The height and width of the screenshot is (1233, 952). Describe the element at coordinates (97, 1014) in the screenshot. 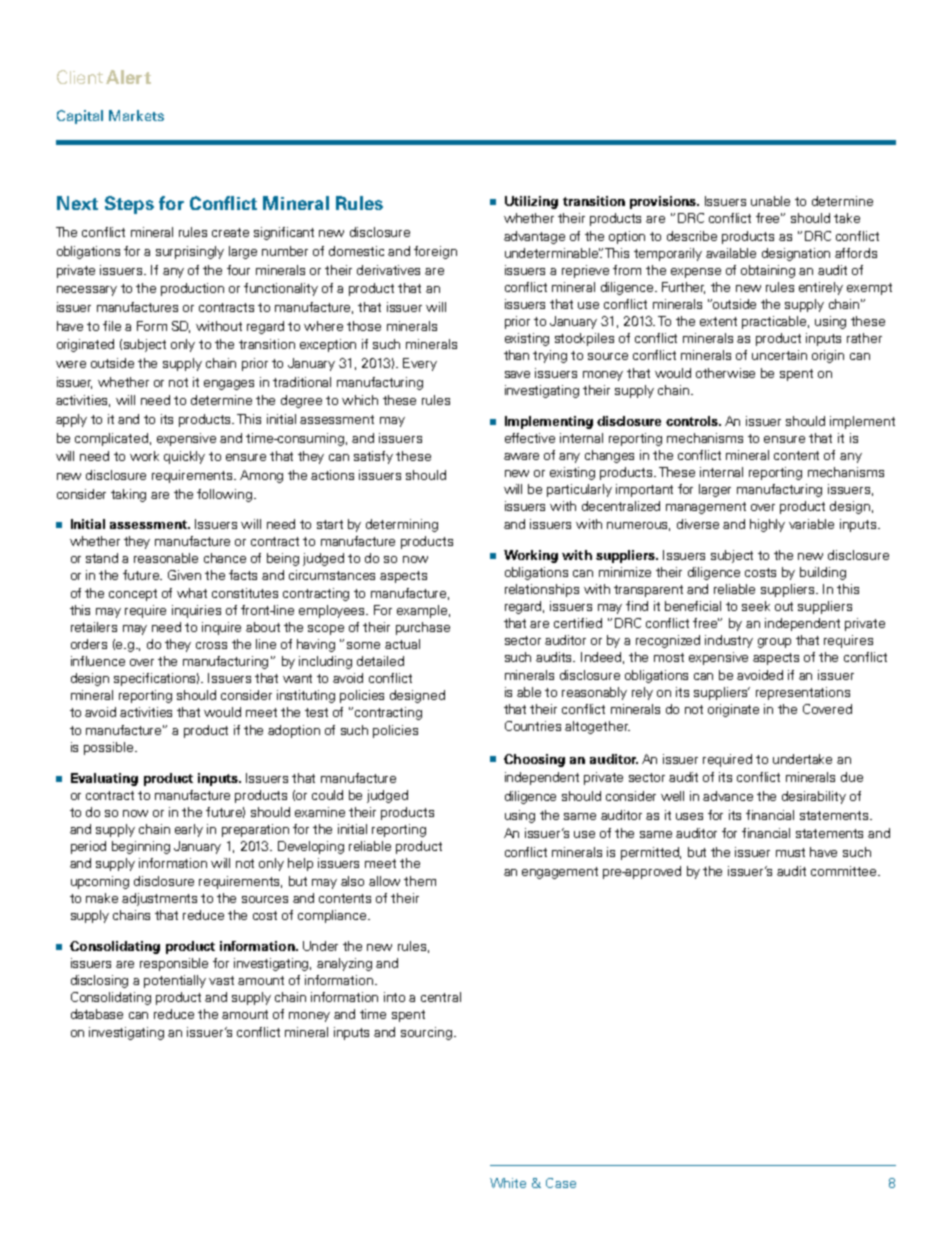

I see `database` at that location.
